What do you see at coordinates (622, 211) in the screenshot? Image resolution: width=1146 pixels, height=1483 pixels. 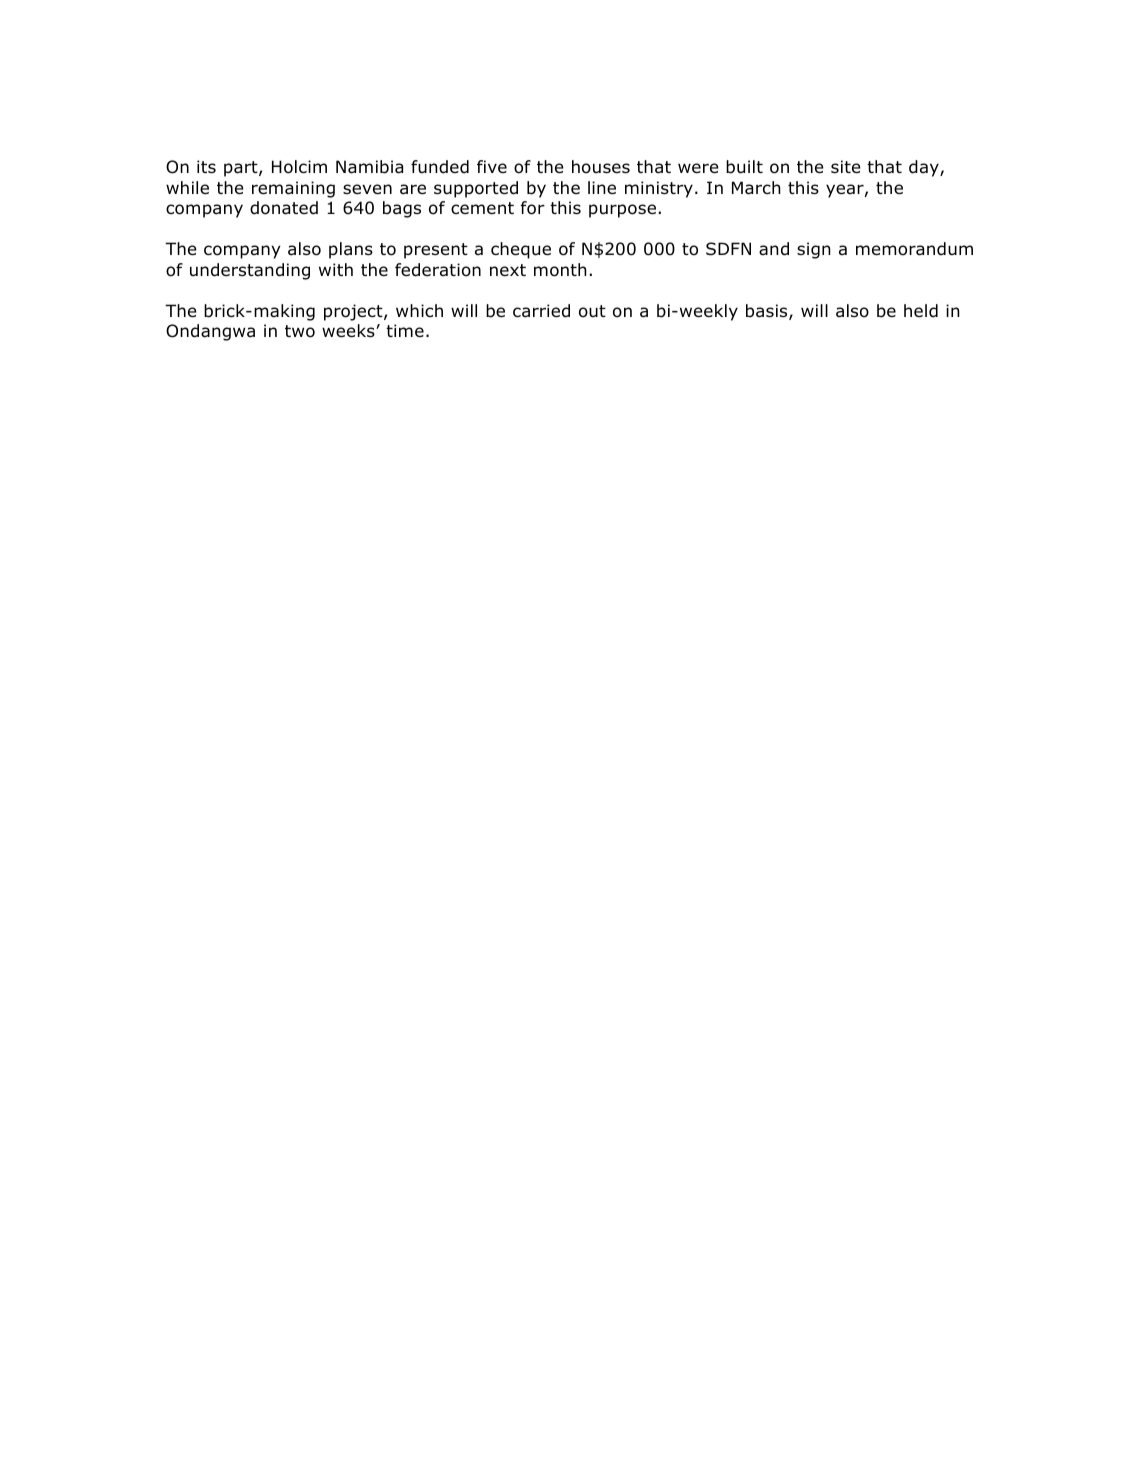 I see `purpose` at bounding box center [622, 211].
